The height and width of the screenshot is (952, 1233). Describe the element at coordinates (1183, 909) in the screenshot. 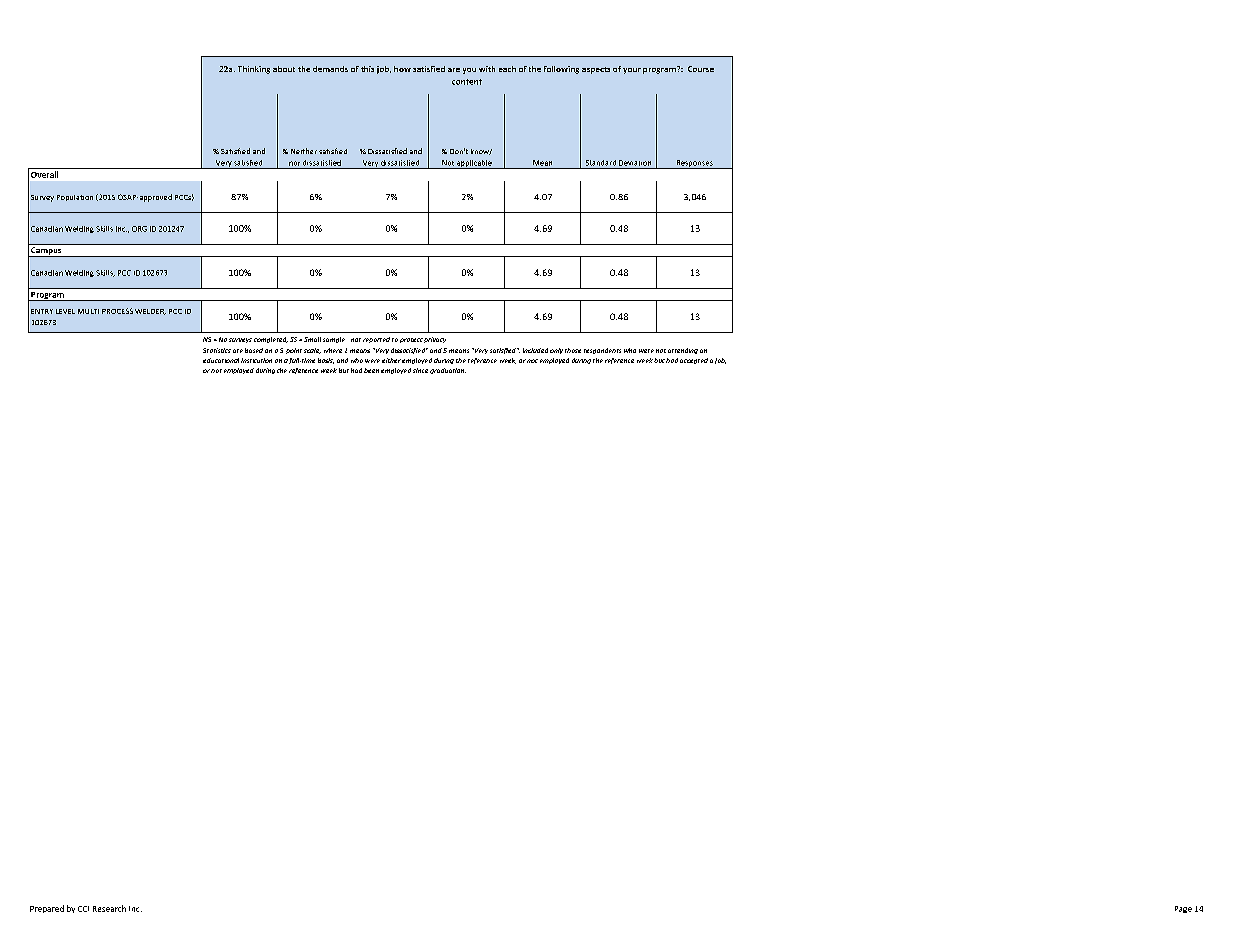

I see `Page` at that location.
